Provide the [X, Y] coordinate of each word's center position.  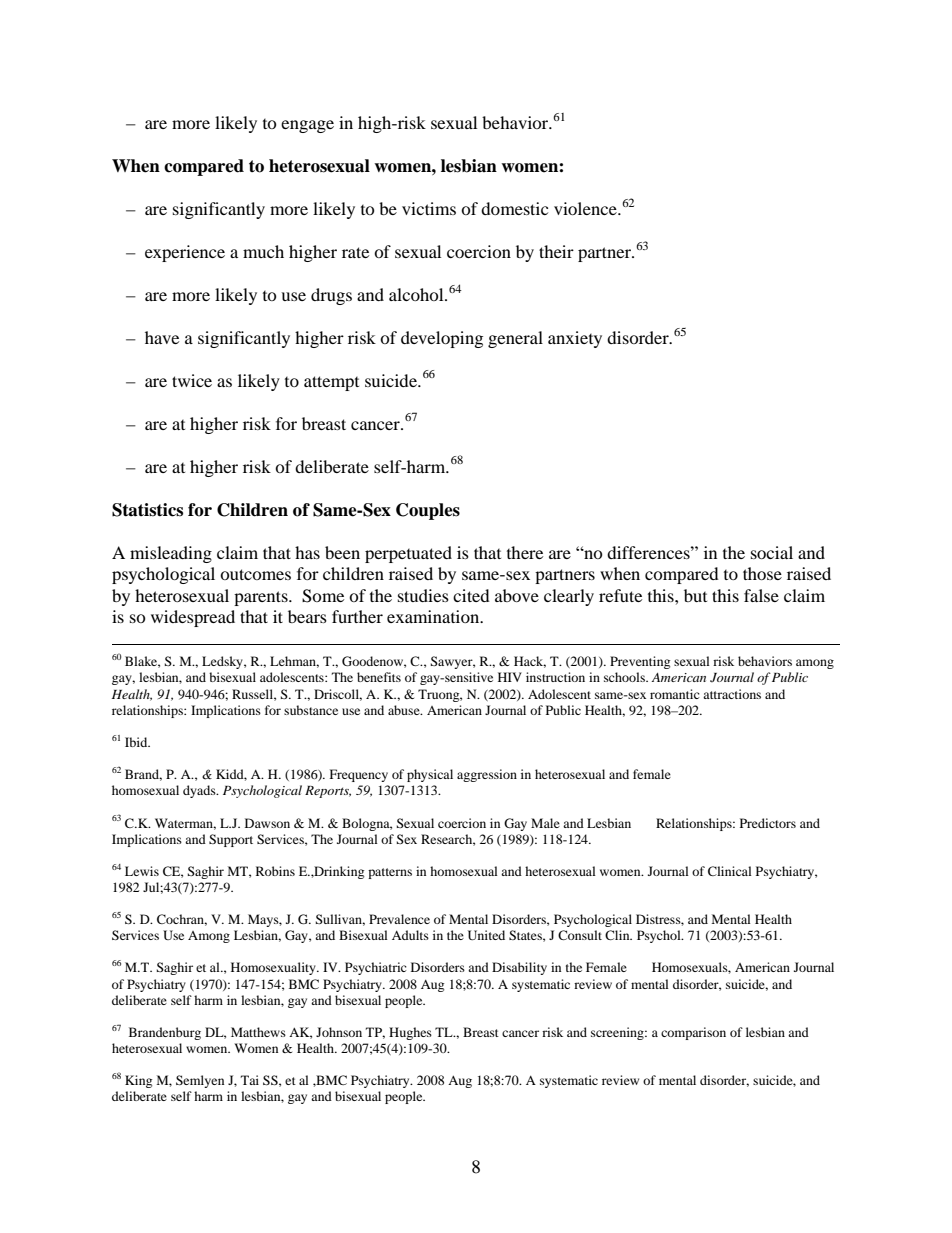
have [162, 337]
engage [307, 126]
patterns [390, 873]
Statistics [147, 510]
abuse [405, 710]
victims [429, 208]
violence [586, 208]
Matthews [258, 1032]
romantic [675, 694]
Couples [428, 511]
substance [311, 710]
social [772, 552]
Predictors [768, 823]
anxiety [575, 339]
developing [442, 339]
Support [231, 840]
